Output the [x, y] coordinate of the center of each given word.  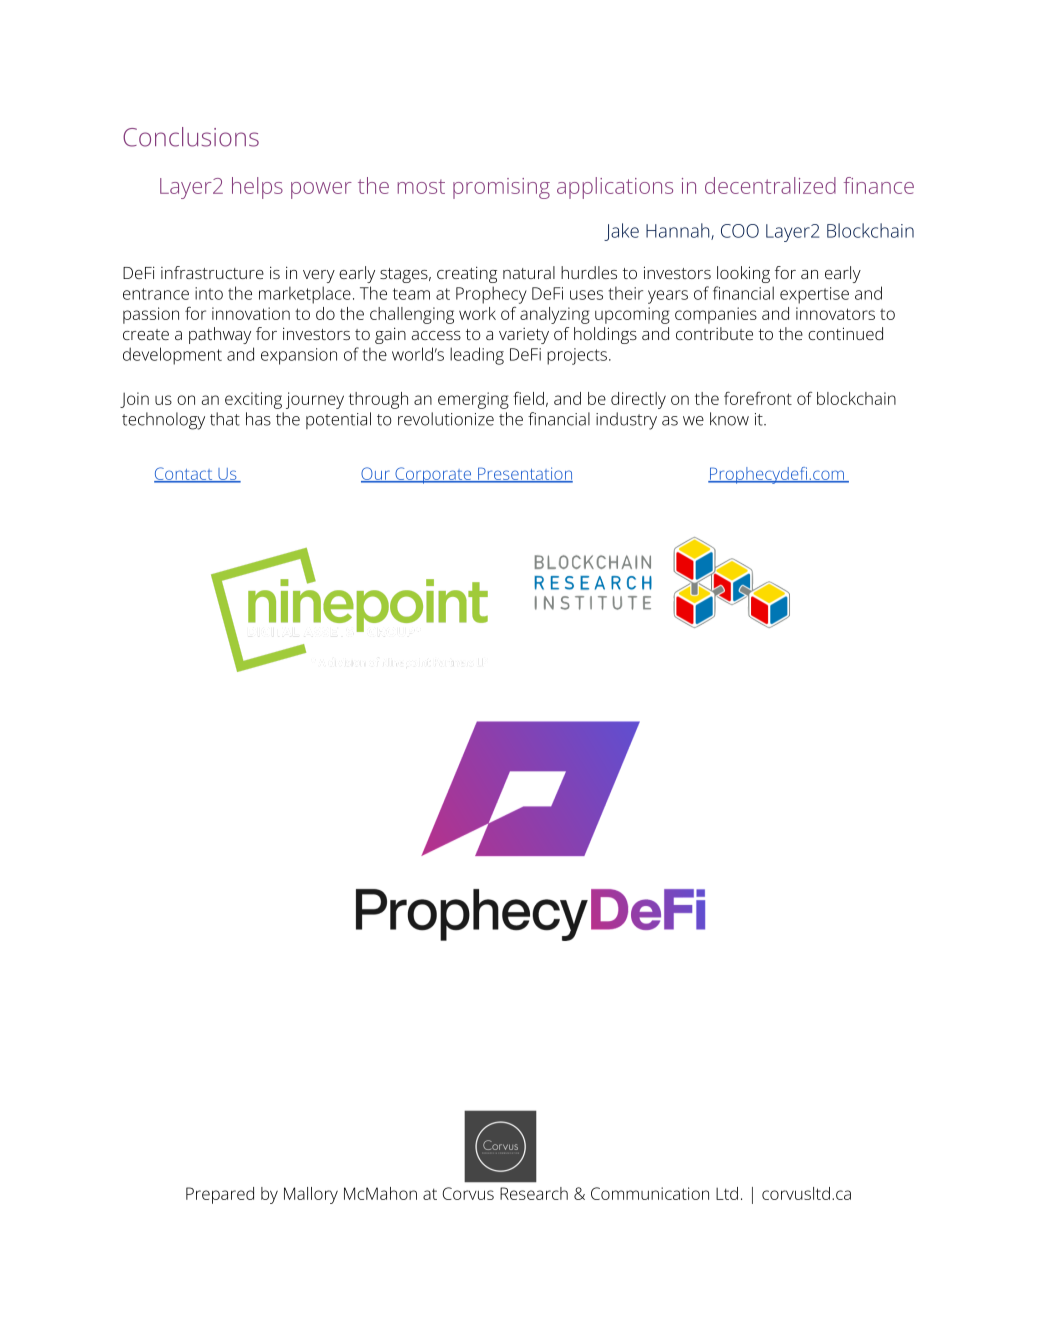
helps [257, 188]
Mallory [311, 1195]
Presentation [524, 474]
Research [534, 1193]
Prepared [220, 1195]
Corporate [433, 475]
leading [477, 356]
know [729, 419]
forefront [758, 398]
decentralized [770, 185]
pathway [220, 335]
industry [626, 421]
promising [501, 188]
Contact [184, 474]
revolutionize [446, 419]
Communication [650, 1193]
